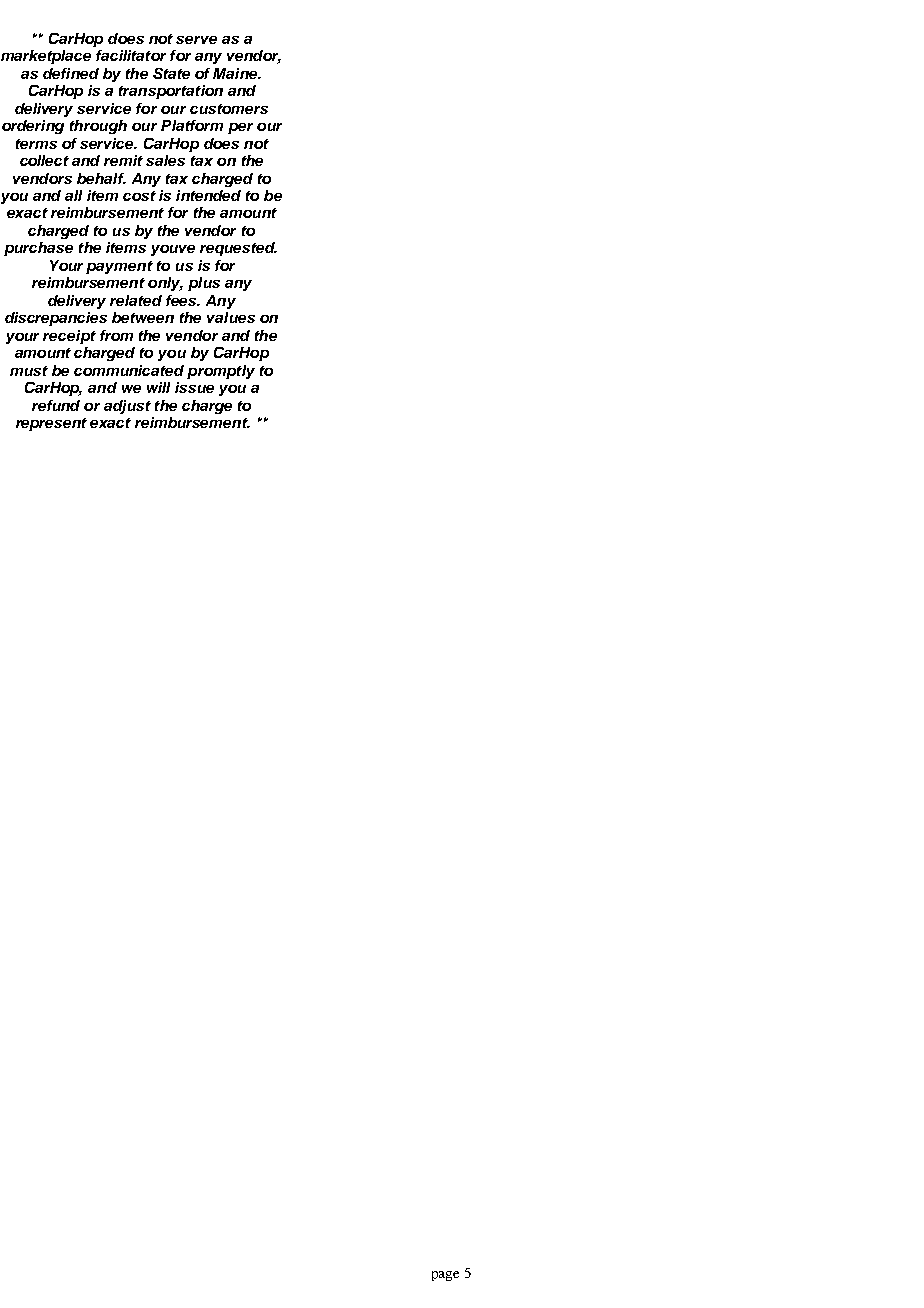 This image has width=924, height=1308. Describe the element at coordinates (231, 317) in the image. I see `values` at that location.
